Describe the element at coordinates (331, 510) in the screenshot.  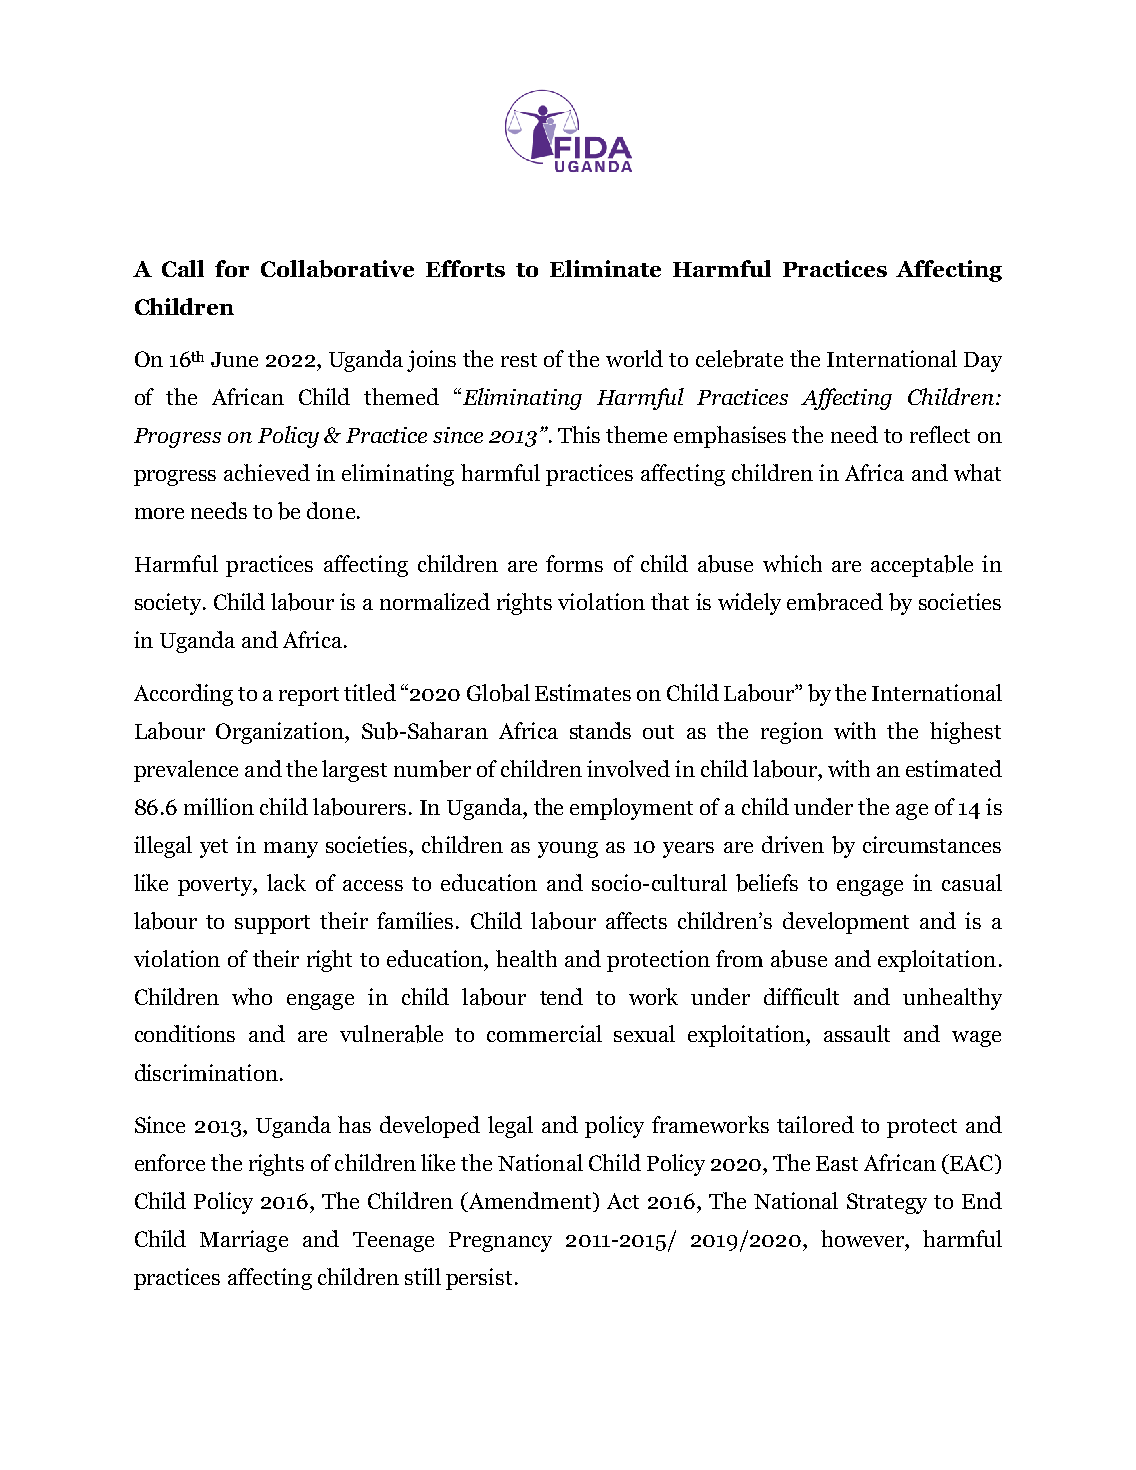
I see `done` at that location.
